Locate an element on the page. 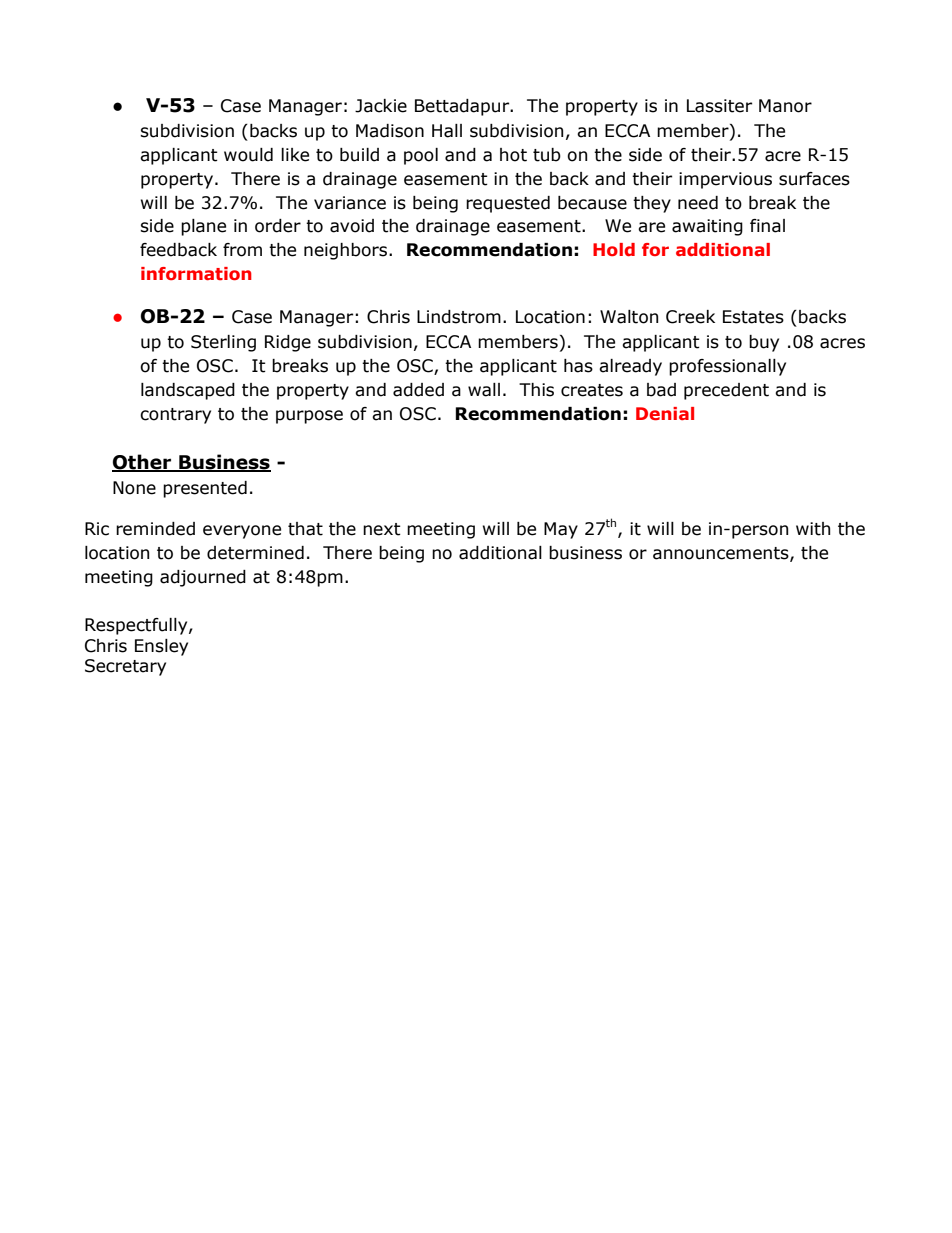  requested is located at coordinates (508, 204).
